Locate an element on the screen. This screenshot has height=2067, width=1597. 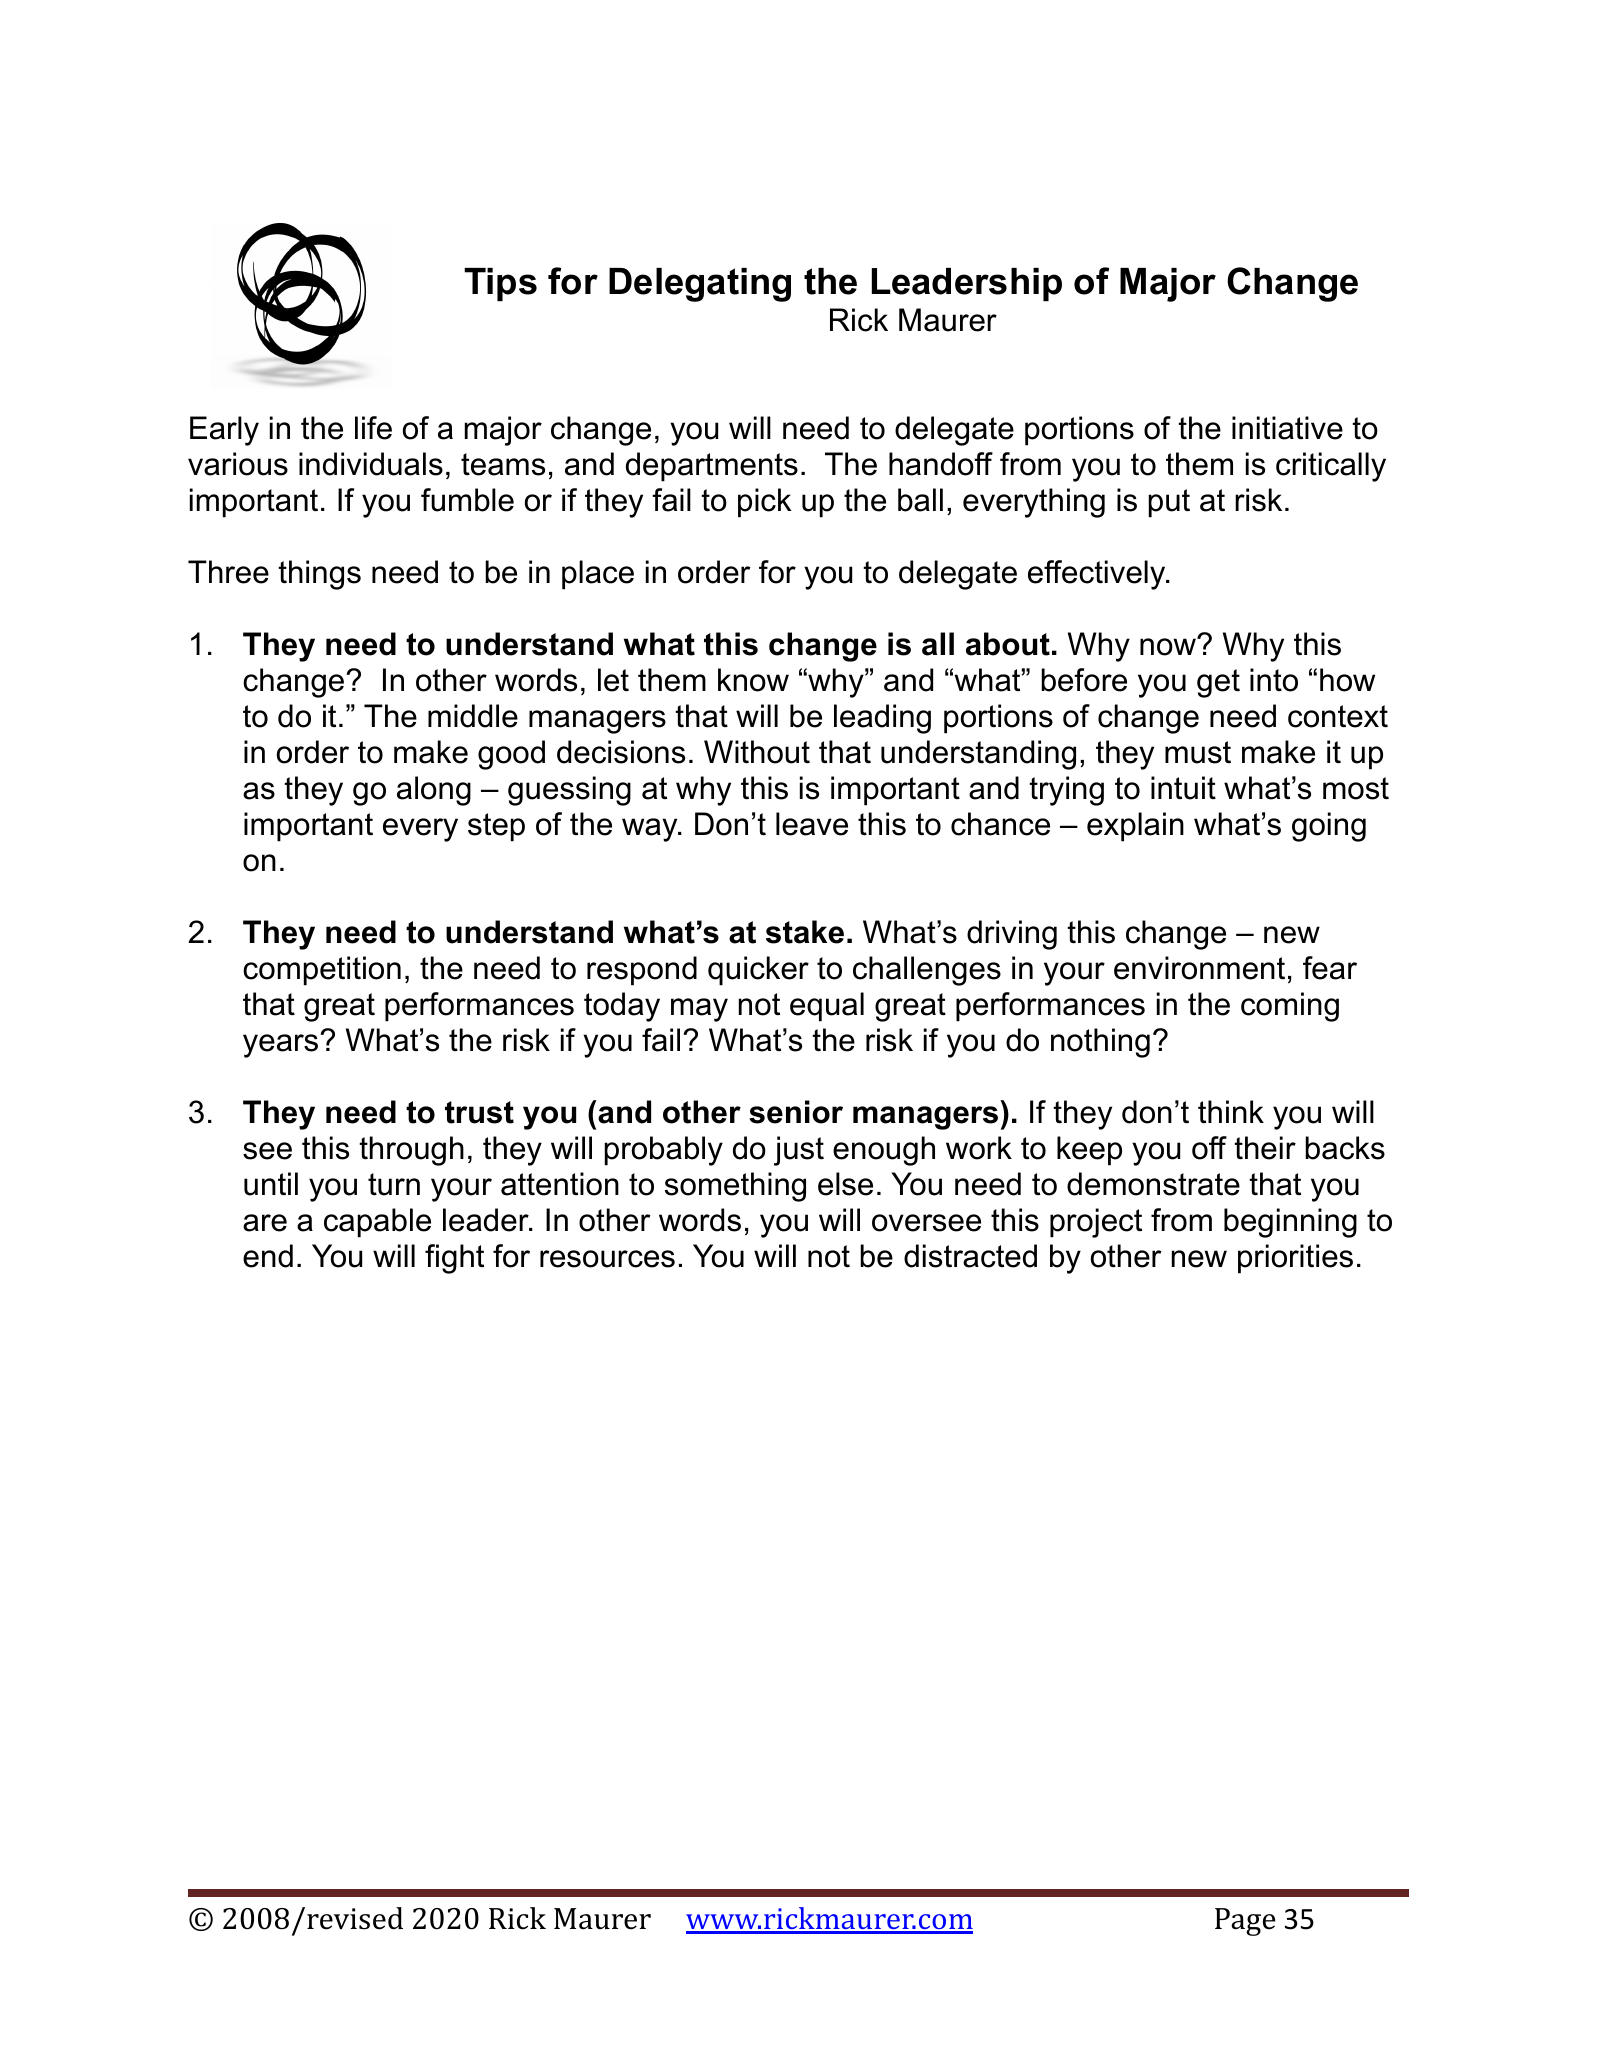
end is located at coordinates (268, 1256).
